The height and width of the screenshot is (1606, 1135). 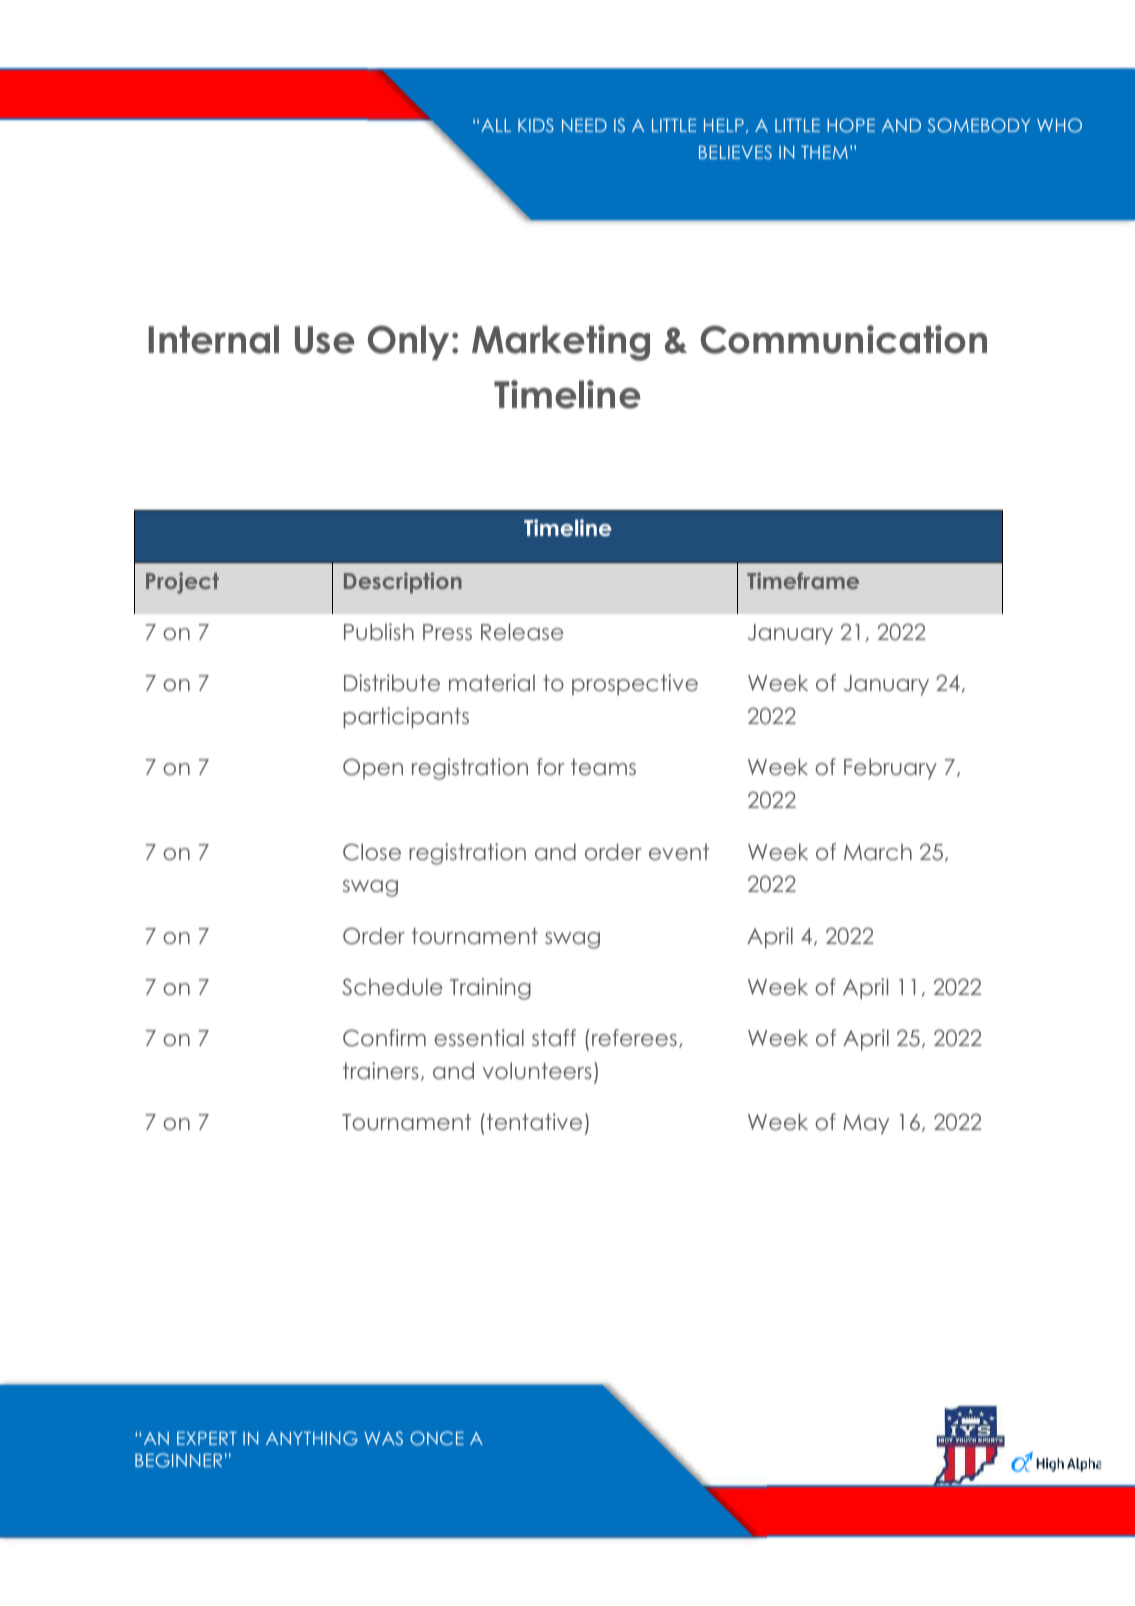 I want to click on May, so click(x=866, y=1124).
